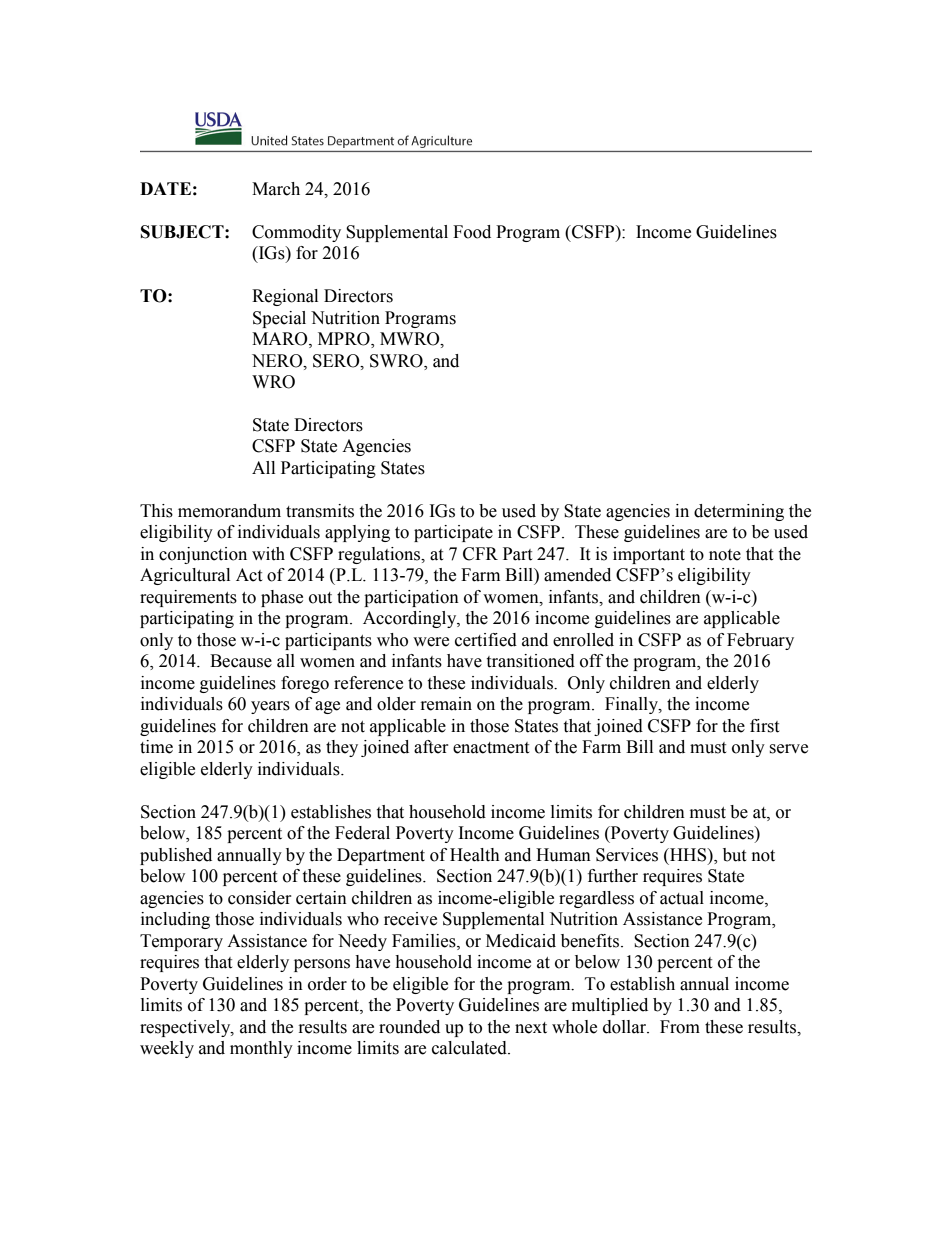 Image resolution: width=952 pixels, height=1233 pixels. Describe the element at coordinates (480, 554) in the document. I see `CFR` at that location.
